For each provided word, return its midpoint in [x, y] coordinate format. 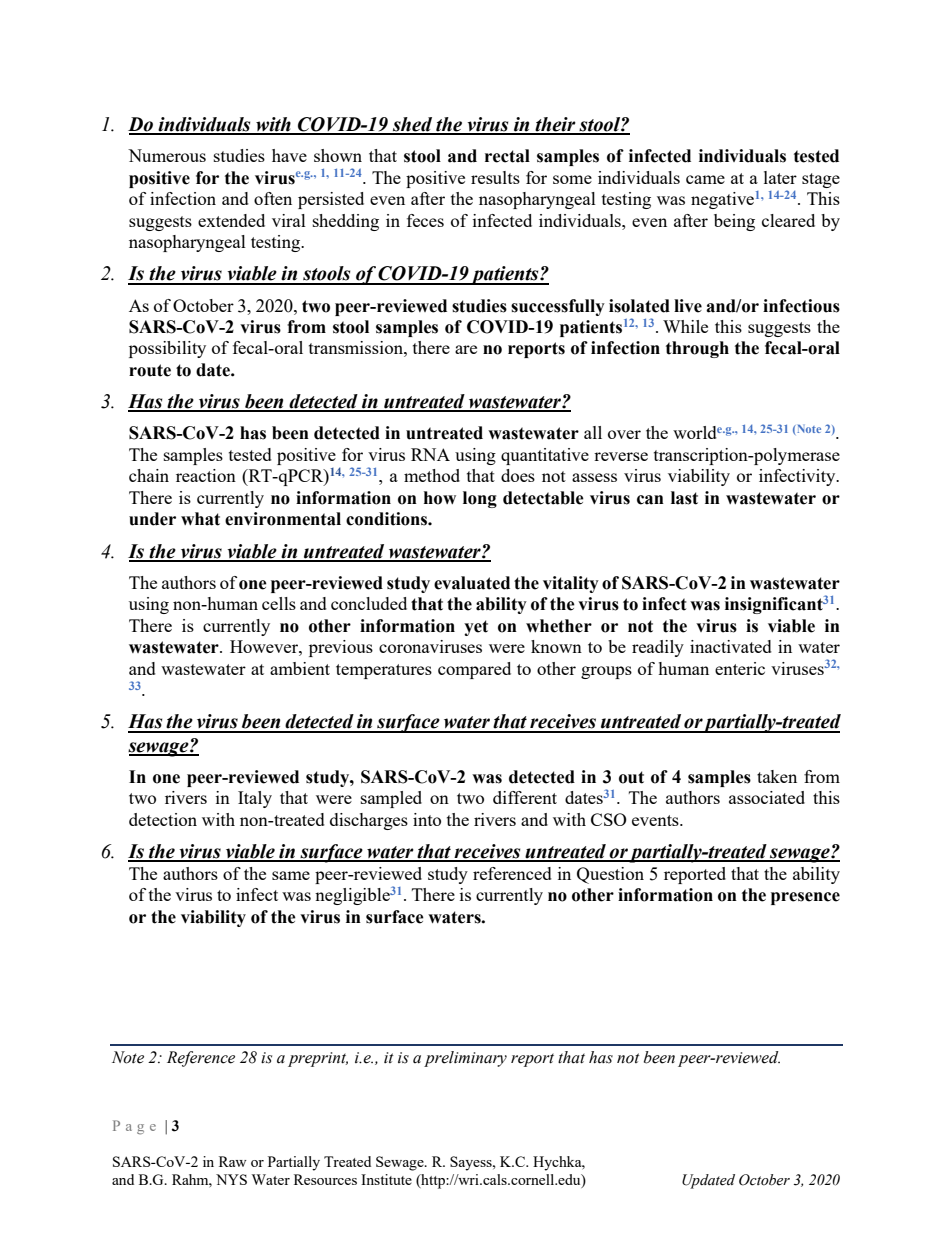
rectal [507, 156]
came [705, 179]
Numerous [167, 155]
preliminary [465, 1059]
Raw [233, 1161]
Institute [386, 1179]
